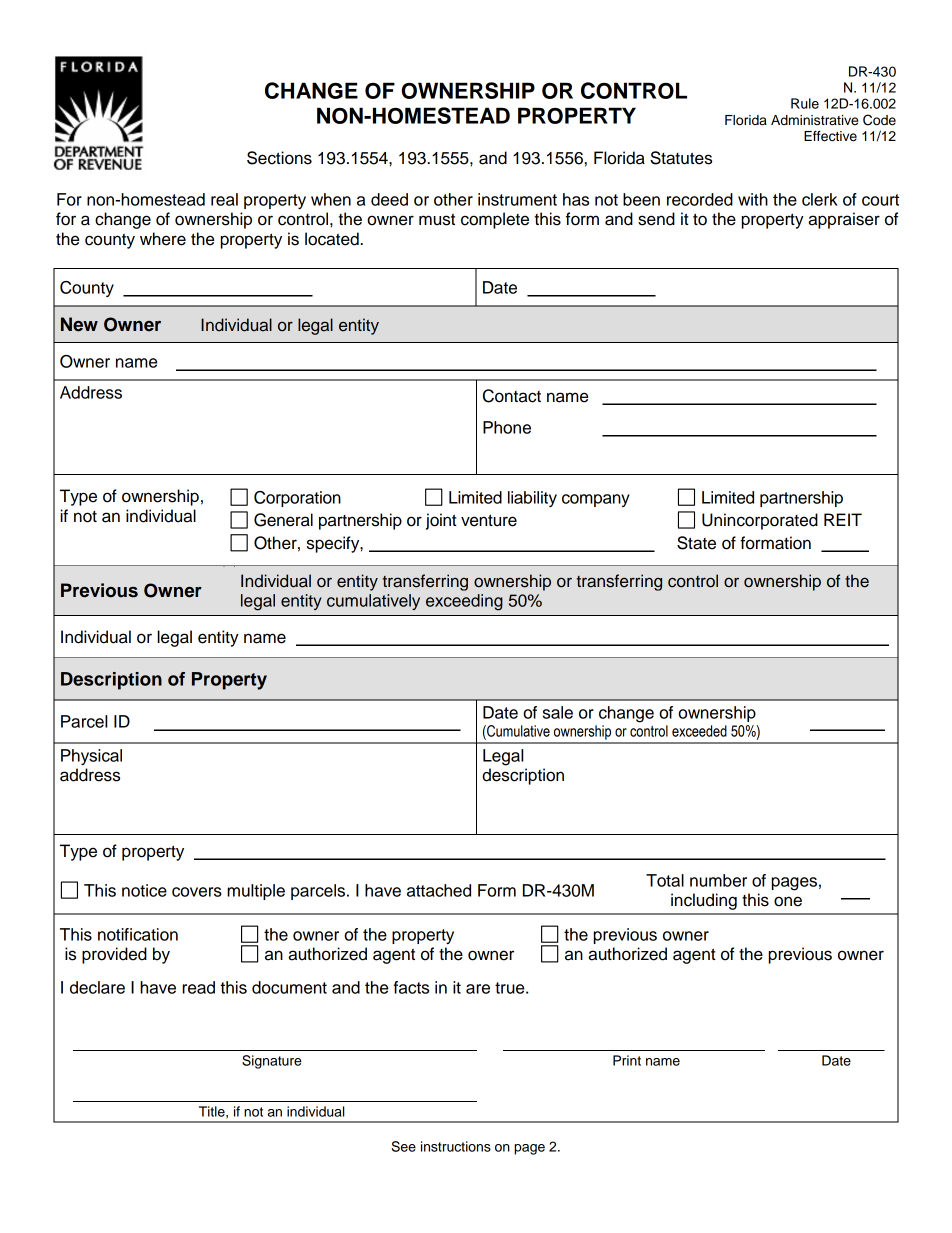 This page has height=1233, width=952. I want to click on exceeded, so click(699, 731).
